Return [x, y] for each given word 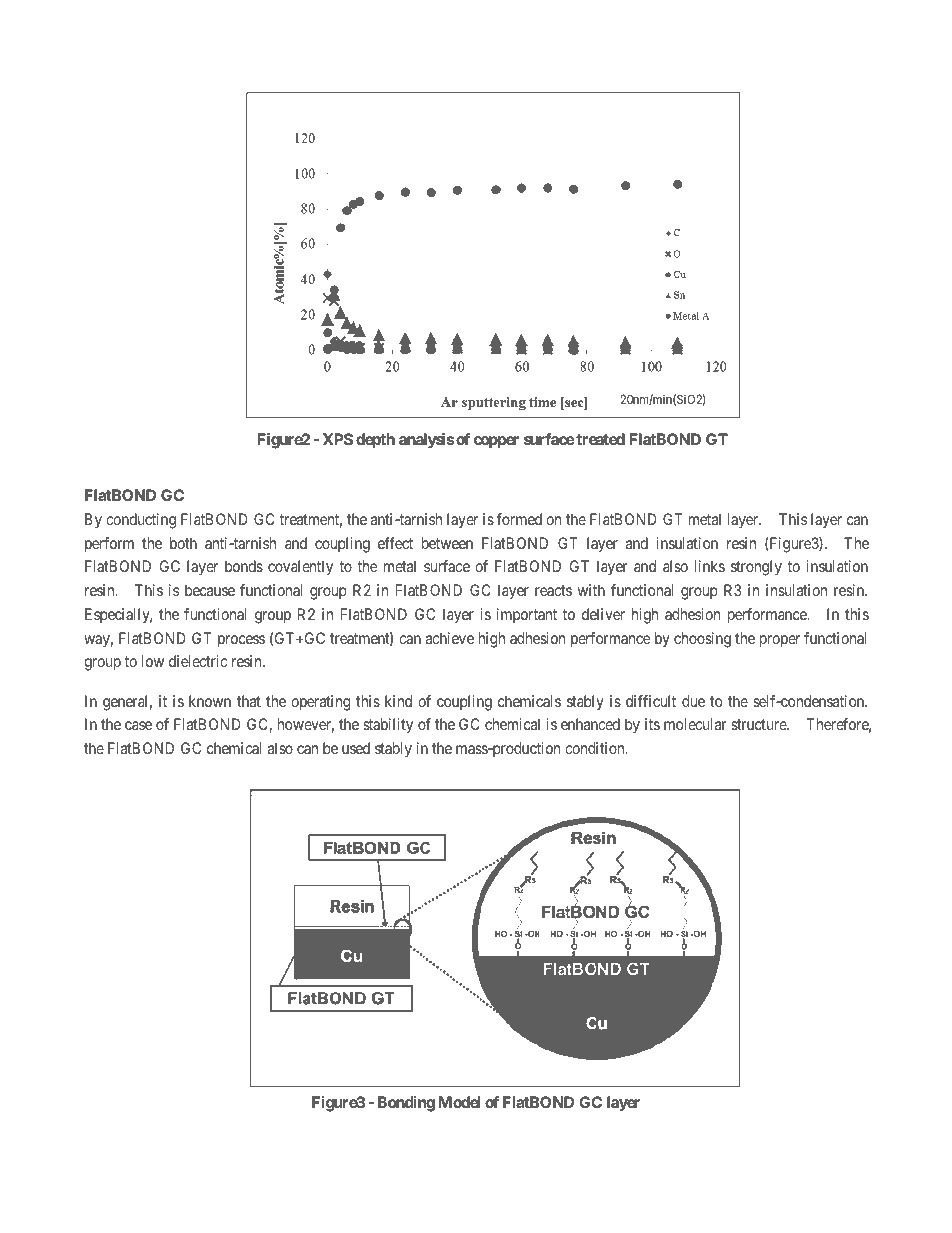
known [210, 701]
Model [459, 1102]
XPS [338, 439]
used [356, 748]
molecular [695, 724]
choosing [702, 640]
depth [375, 441]
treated [599, 439]
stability [388, 726]
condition [596, 748]
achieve [450, 638]
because [210, 590]
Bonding [406, 1104]
